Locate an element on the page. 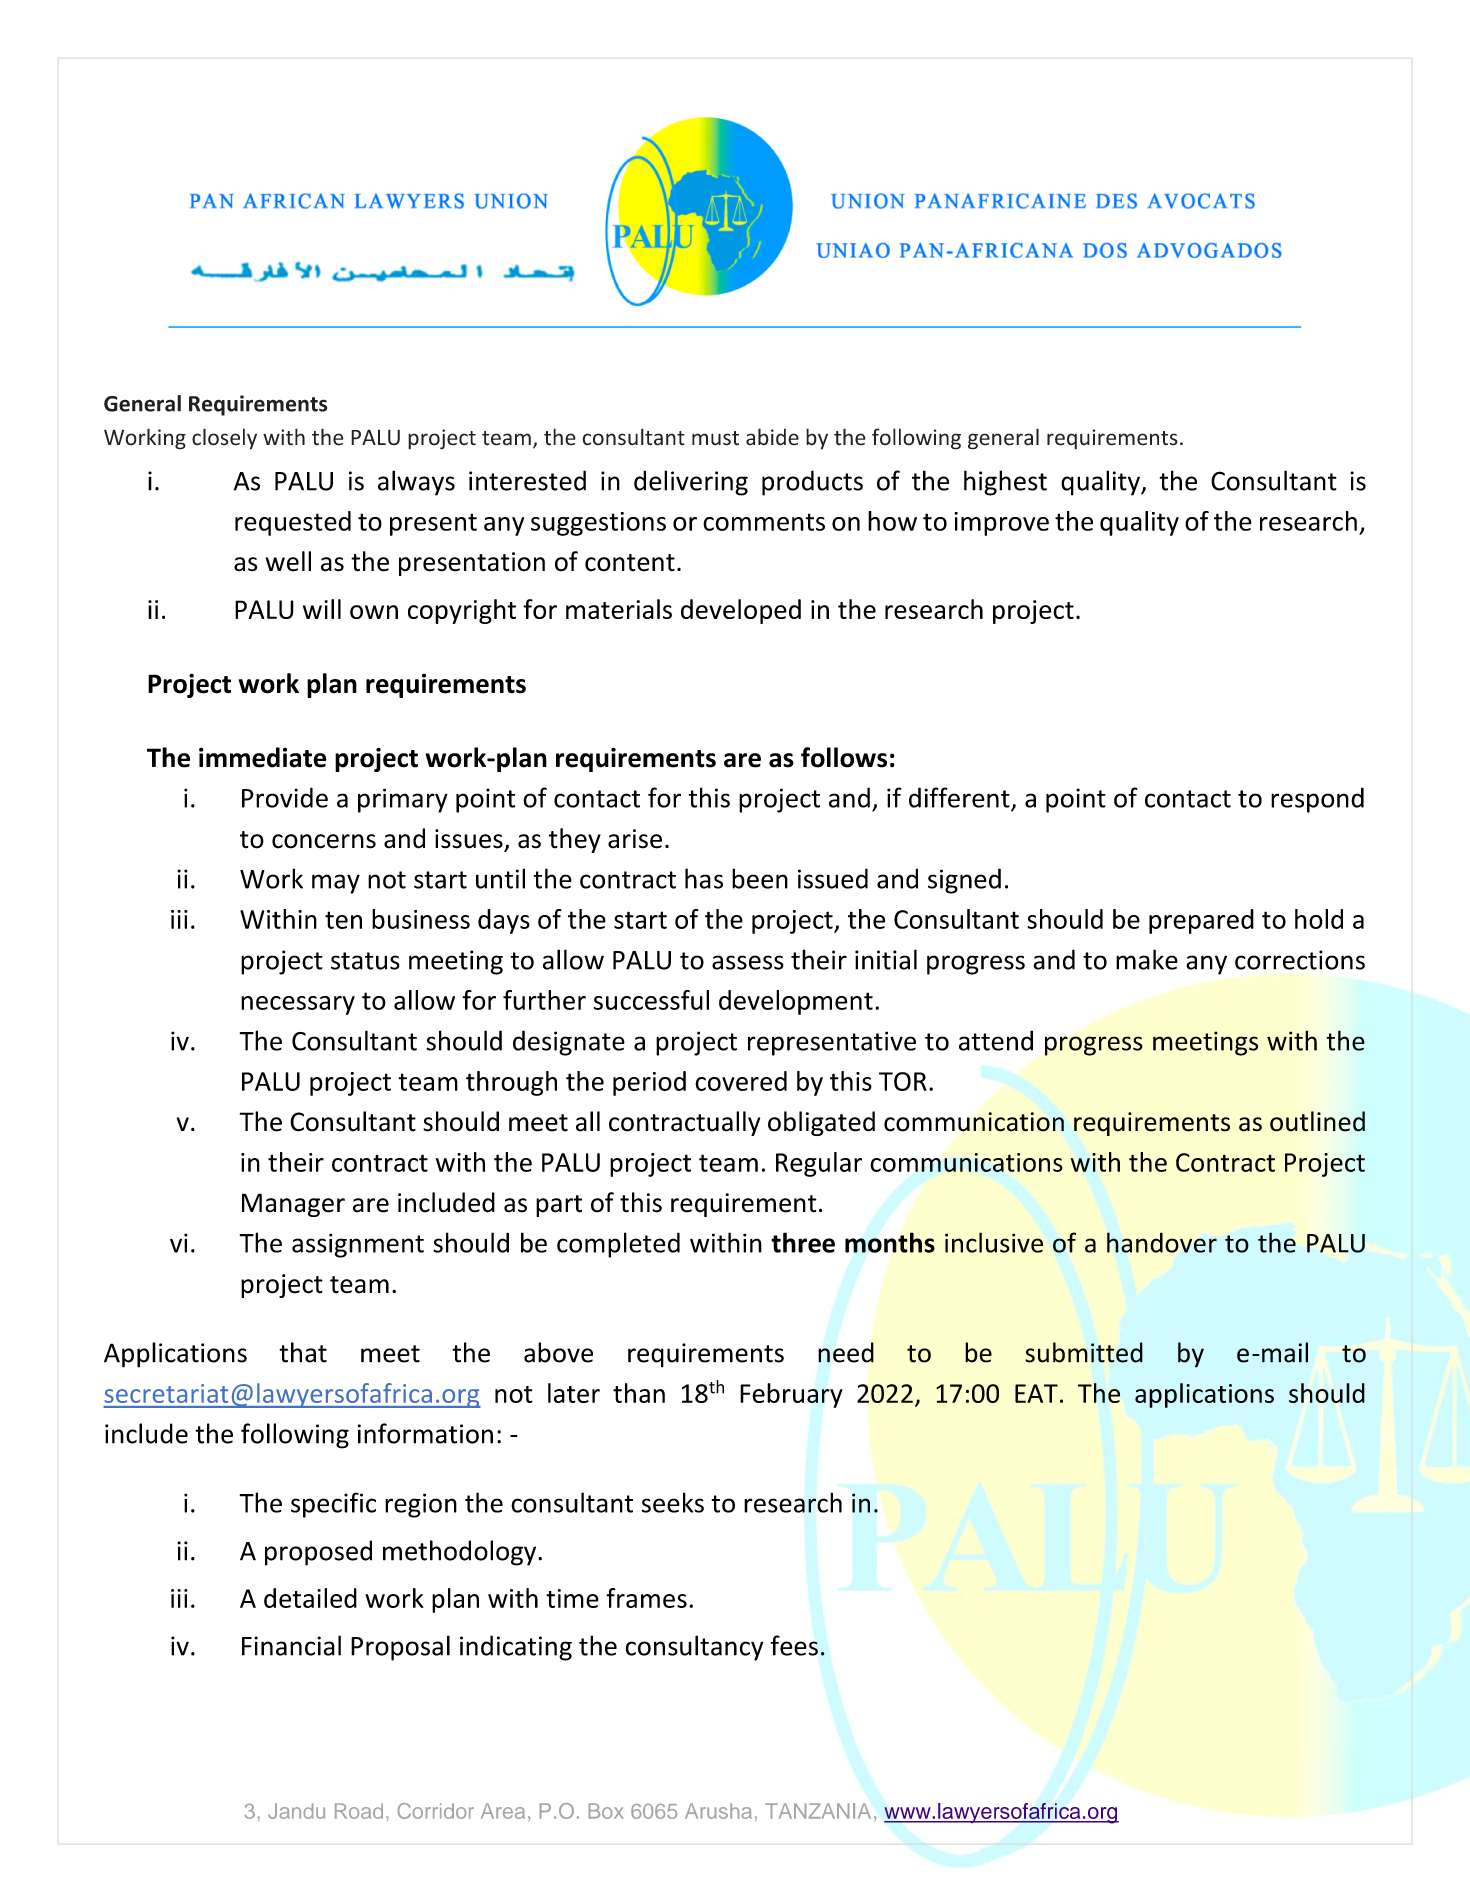 The image size is (1470, 1902). always is located at coordinates (416, 483).
